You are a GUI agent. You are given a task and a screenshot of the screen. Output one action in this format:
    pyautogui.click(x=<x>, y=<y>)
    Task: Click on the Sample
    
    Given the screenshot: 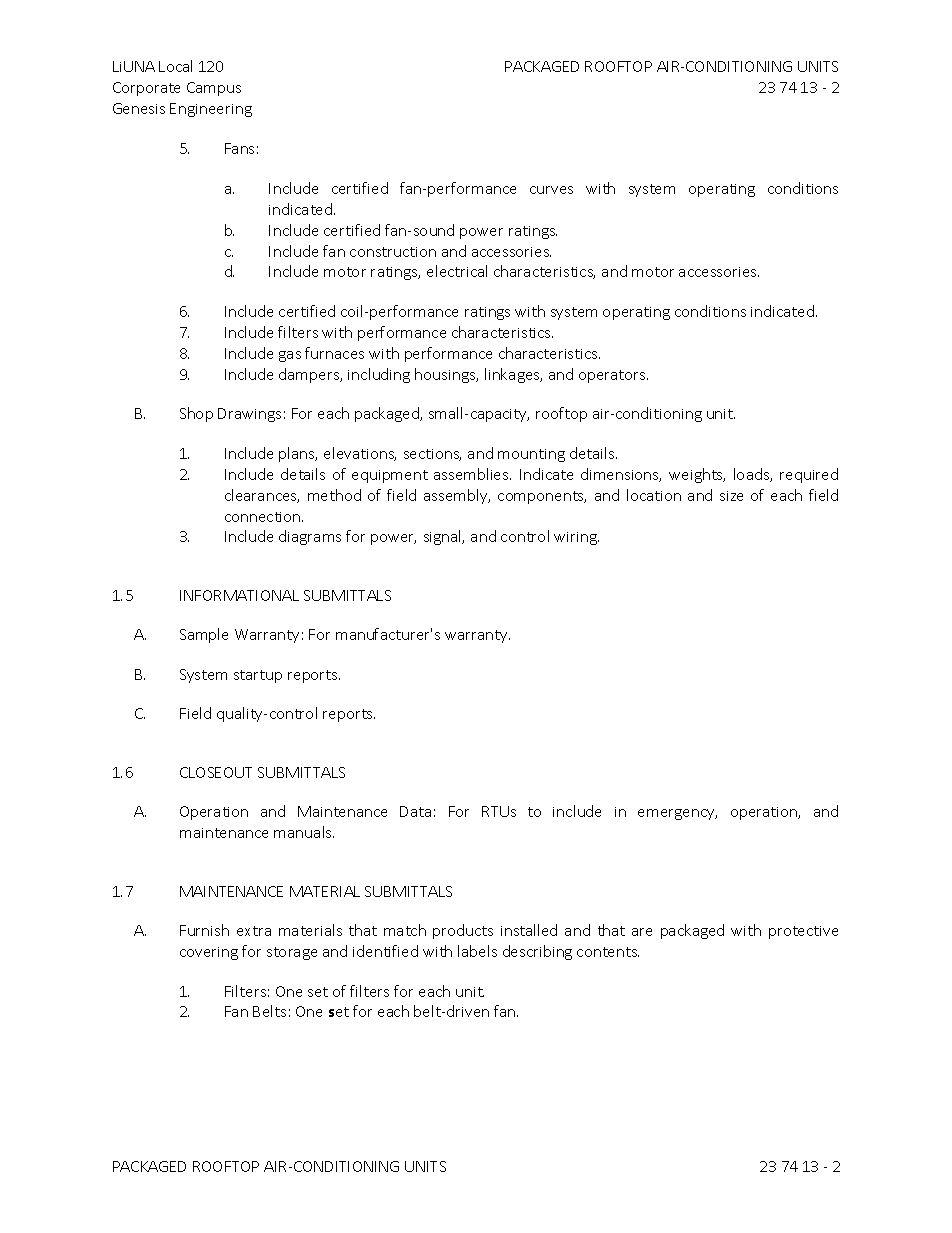 What is the action you would take?
    pyautogui.click(x=204, y=635)
